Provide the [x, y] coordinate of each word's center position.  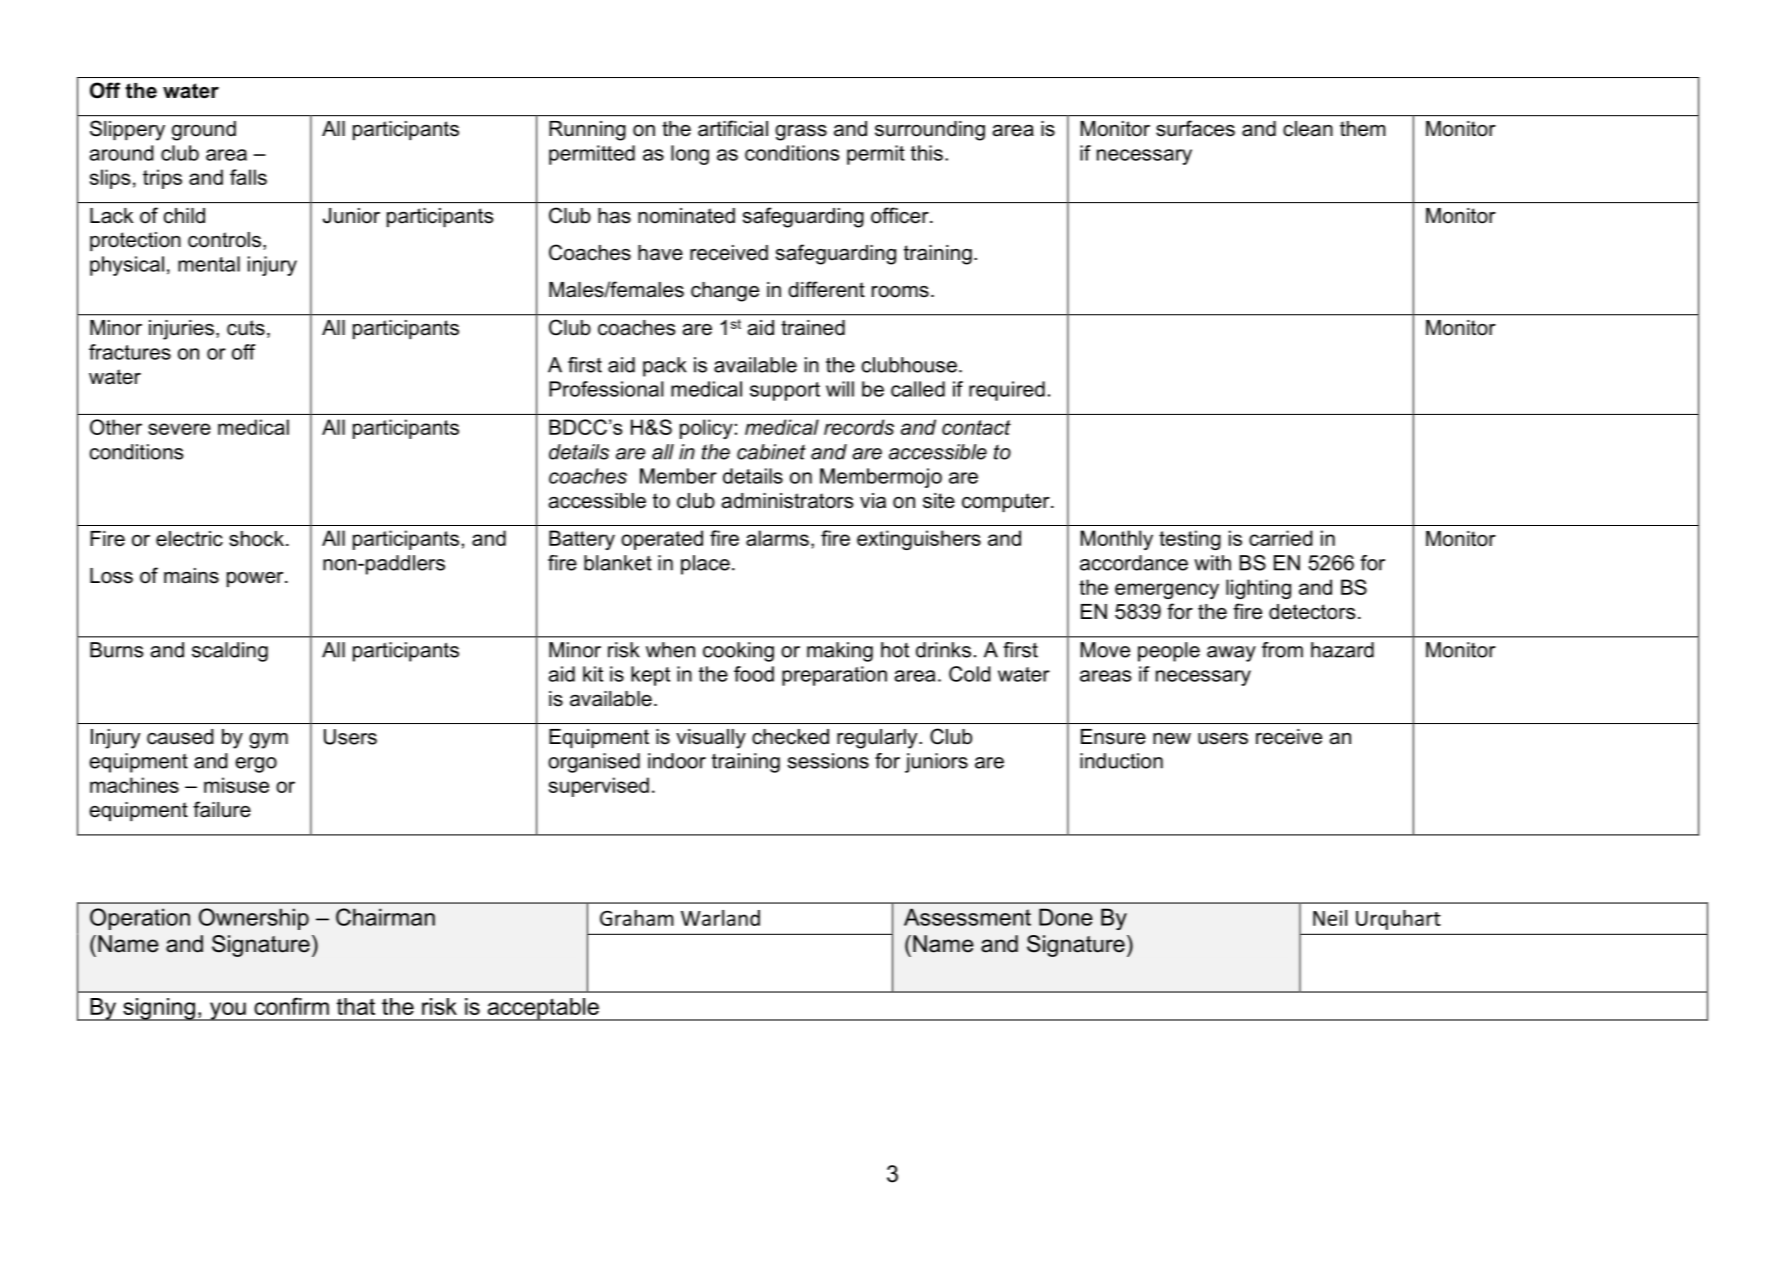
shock [256, 539]
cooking [738, 652]
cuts [246, 328]
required [1007, 391]
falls [248, 177]
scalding [230, 652]
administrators [787, 501]
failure [222, 809]
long [690, 155]
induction [1121, 761]
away [1231, 654]
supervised [599, 787]
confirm [291, 1006]
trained [813, 328]
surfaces [1195, 128]
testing [1190, 540]
